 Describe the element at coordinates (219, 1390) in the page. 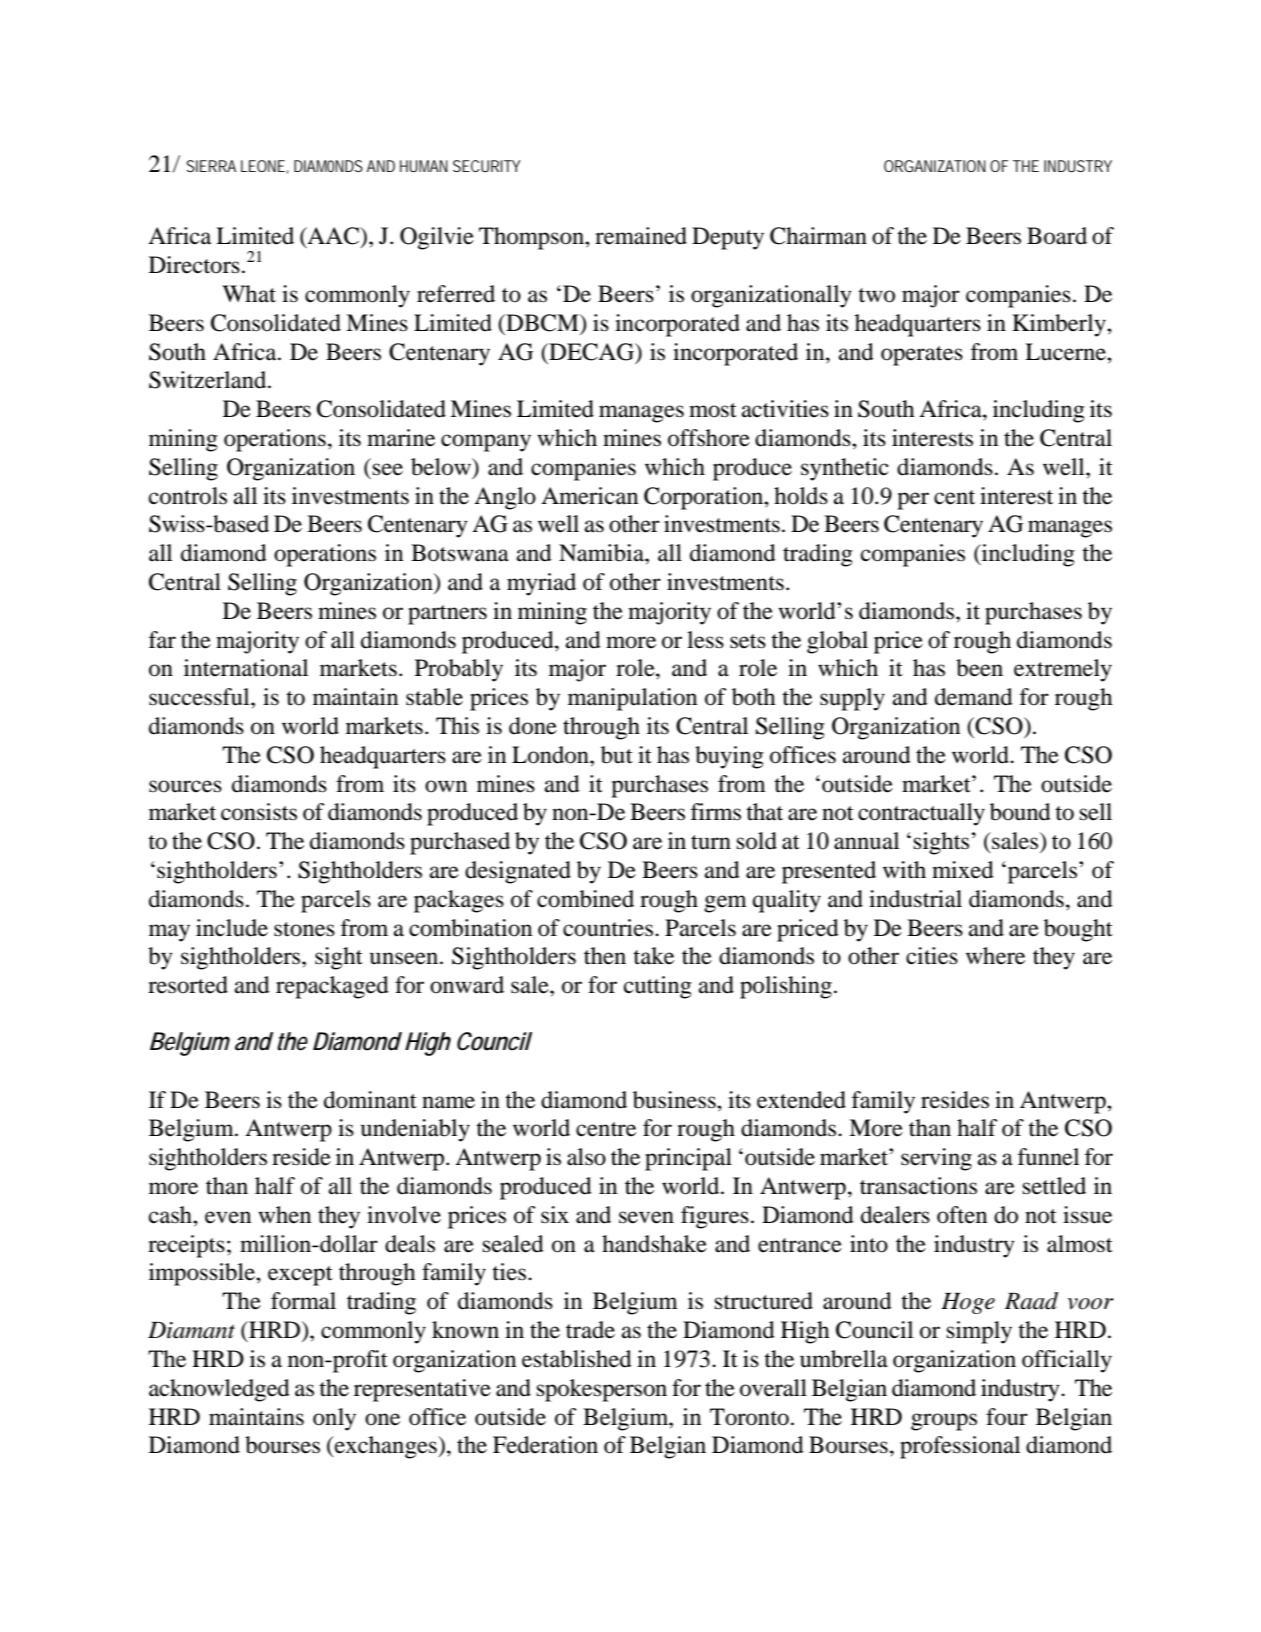

I see `acknowledged` at that location.
